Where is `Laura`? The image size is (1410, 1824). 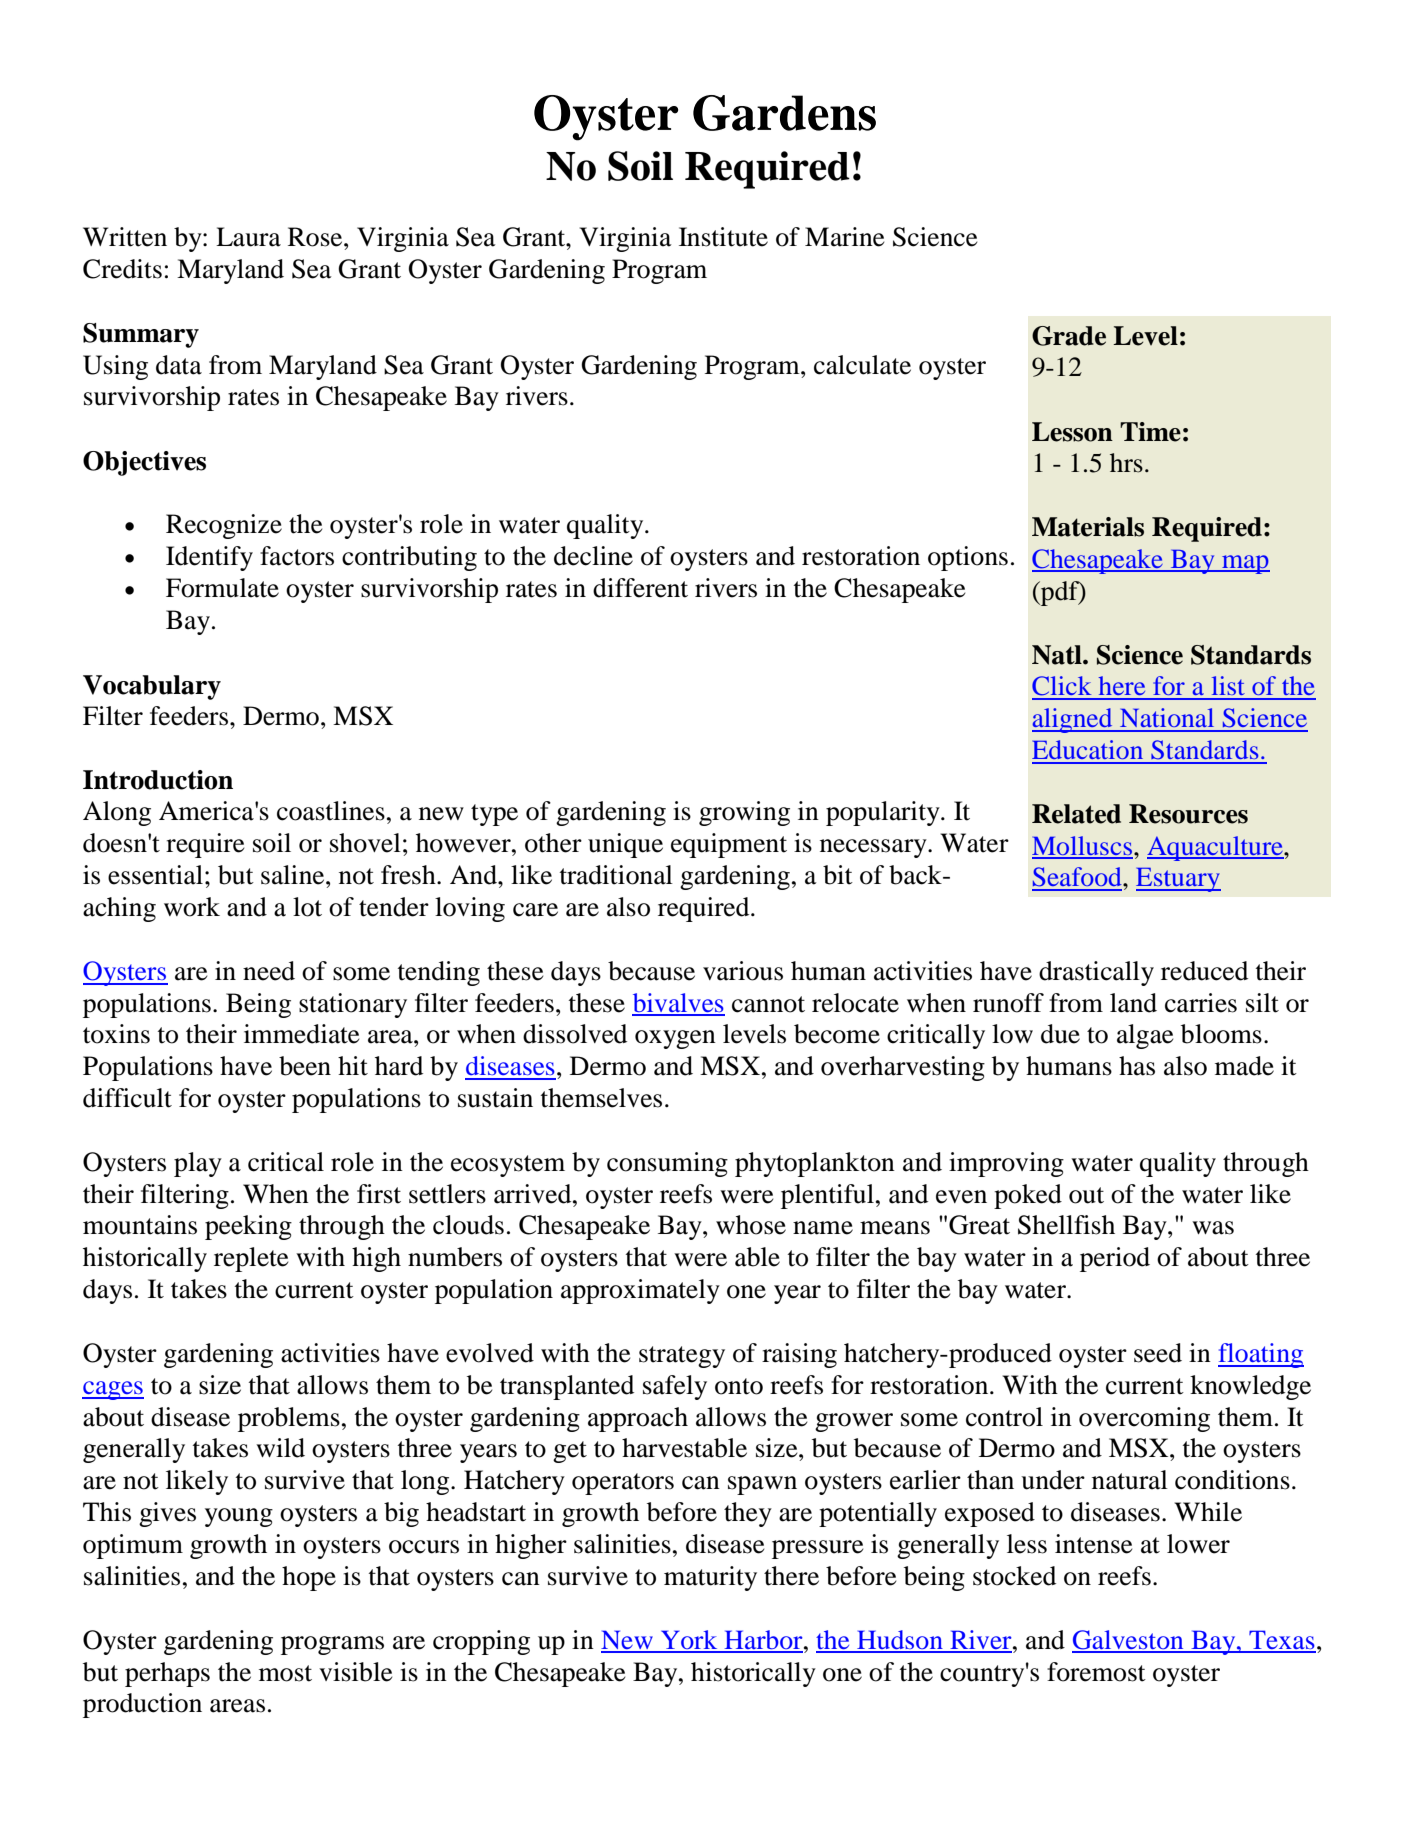
Laura is located at coordinates (248, 237).
